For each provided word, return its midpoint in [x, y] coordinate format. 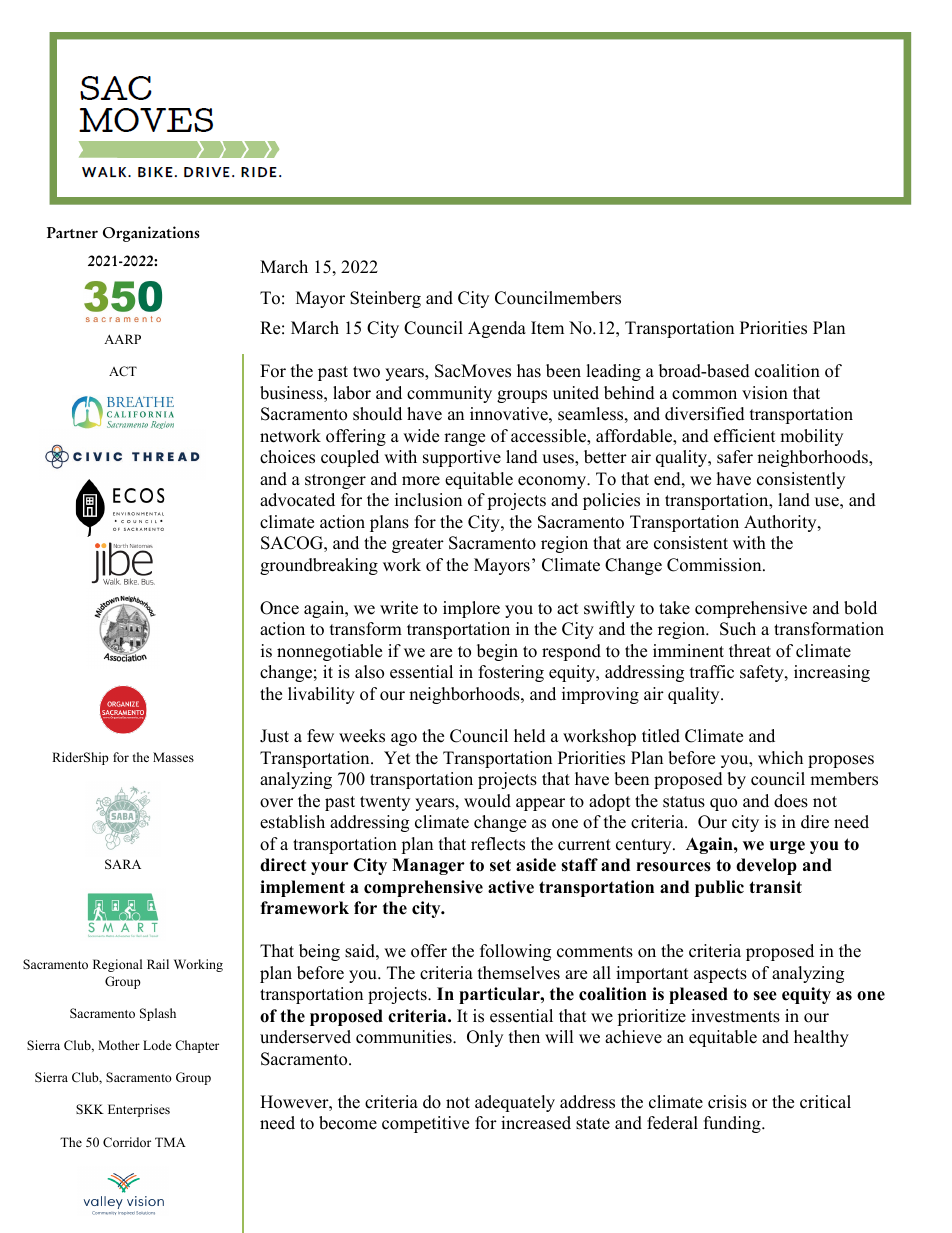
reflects [498, 844]
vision [765, 393]
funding [733, 1124]
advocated [297, 500]
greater [418, 545]
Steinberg [385, 299]
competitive [425, 1124]
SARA [123, 864]
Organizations [151, 234]
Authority [781, 523]
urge [787, 847]
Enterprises [139, 1110]
